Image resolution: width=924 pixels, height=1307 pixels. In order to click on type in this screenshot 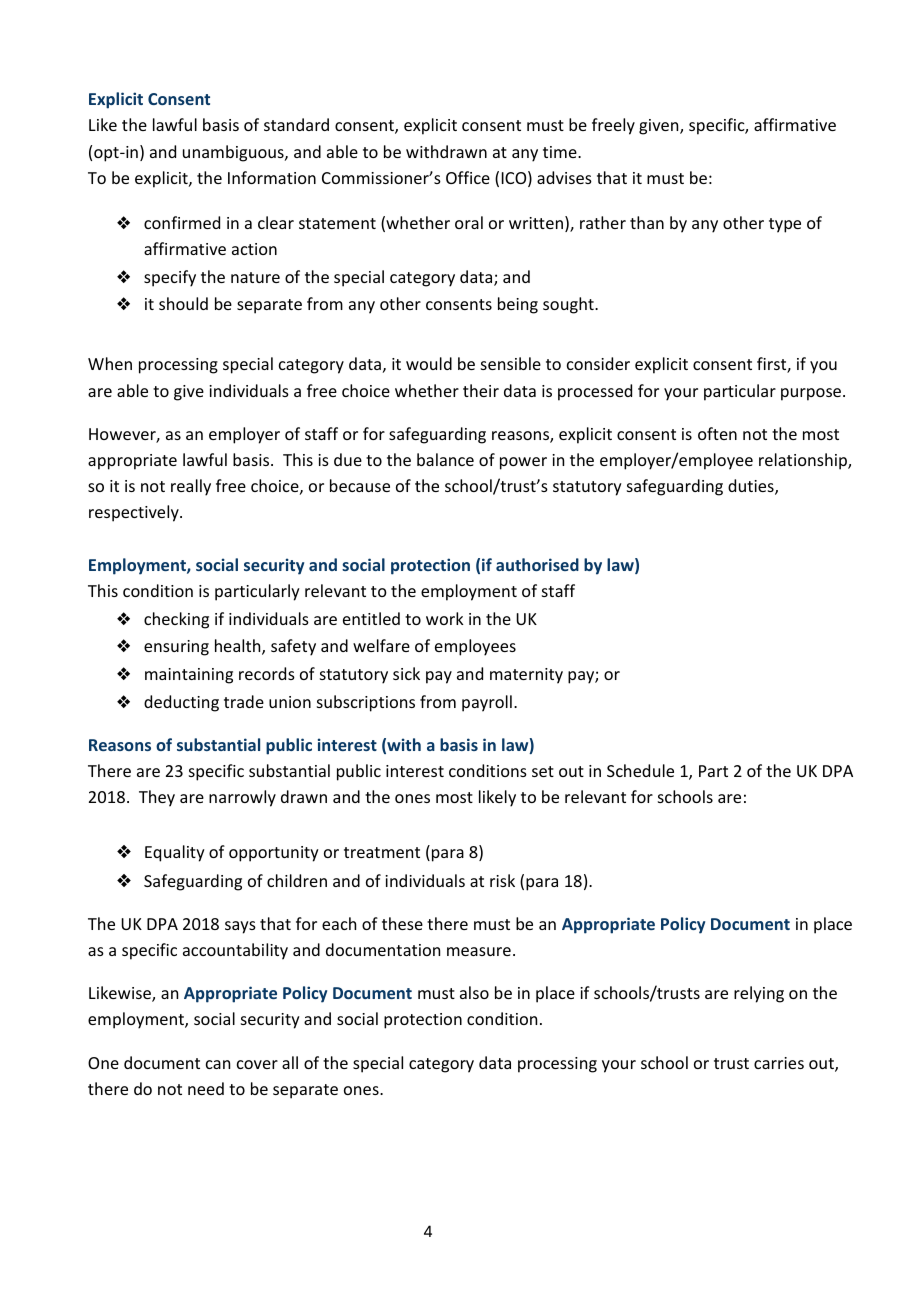, I will do `click(785, 225)`.
